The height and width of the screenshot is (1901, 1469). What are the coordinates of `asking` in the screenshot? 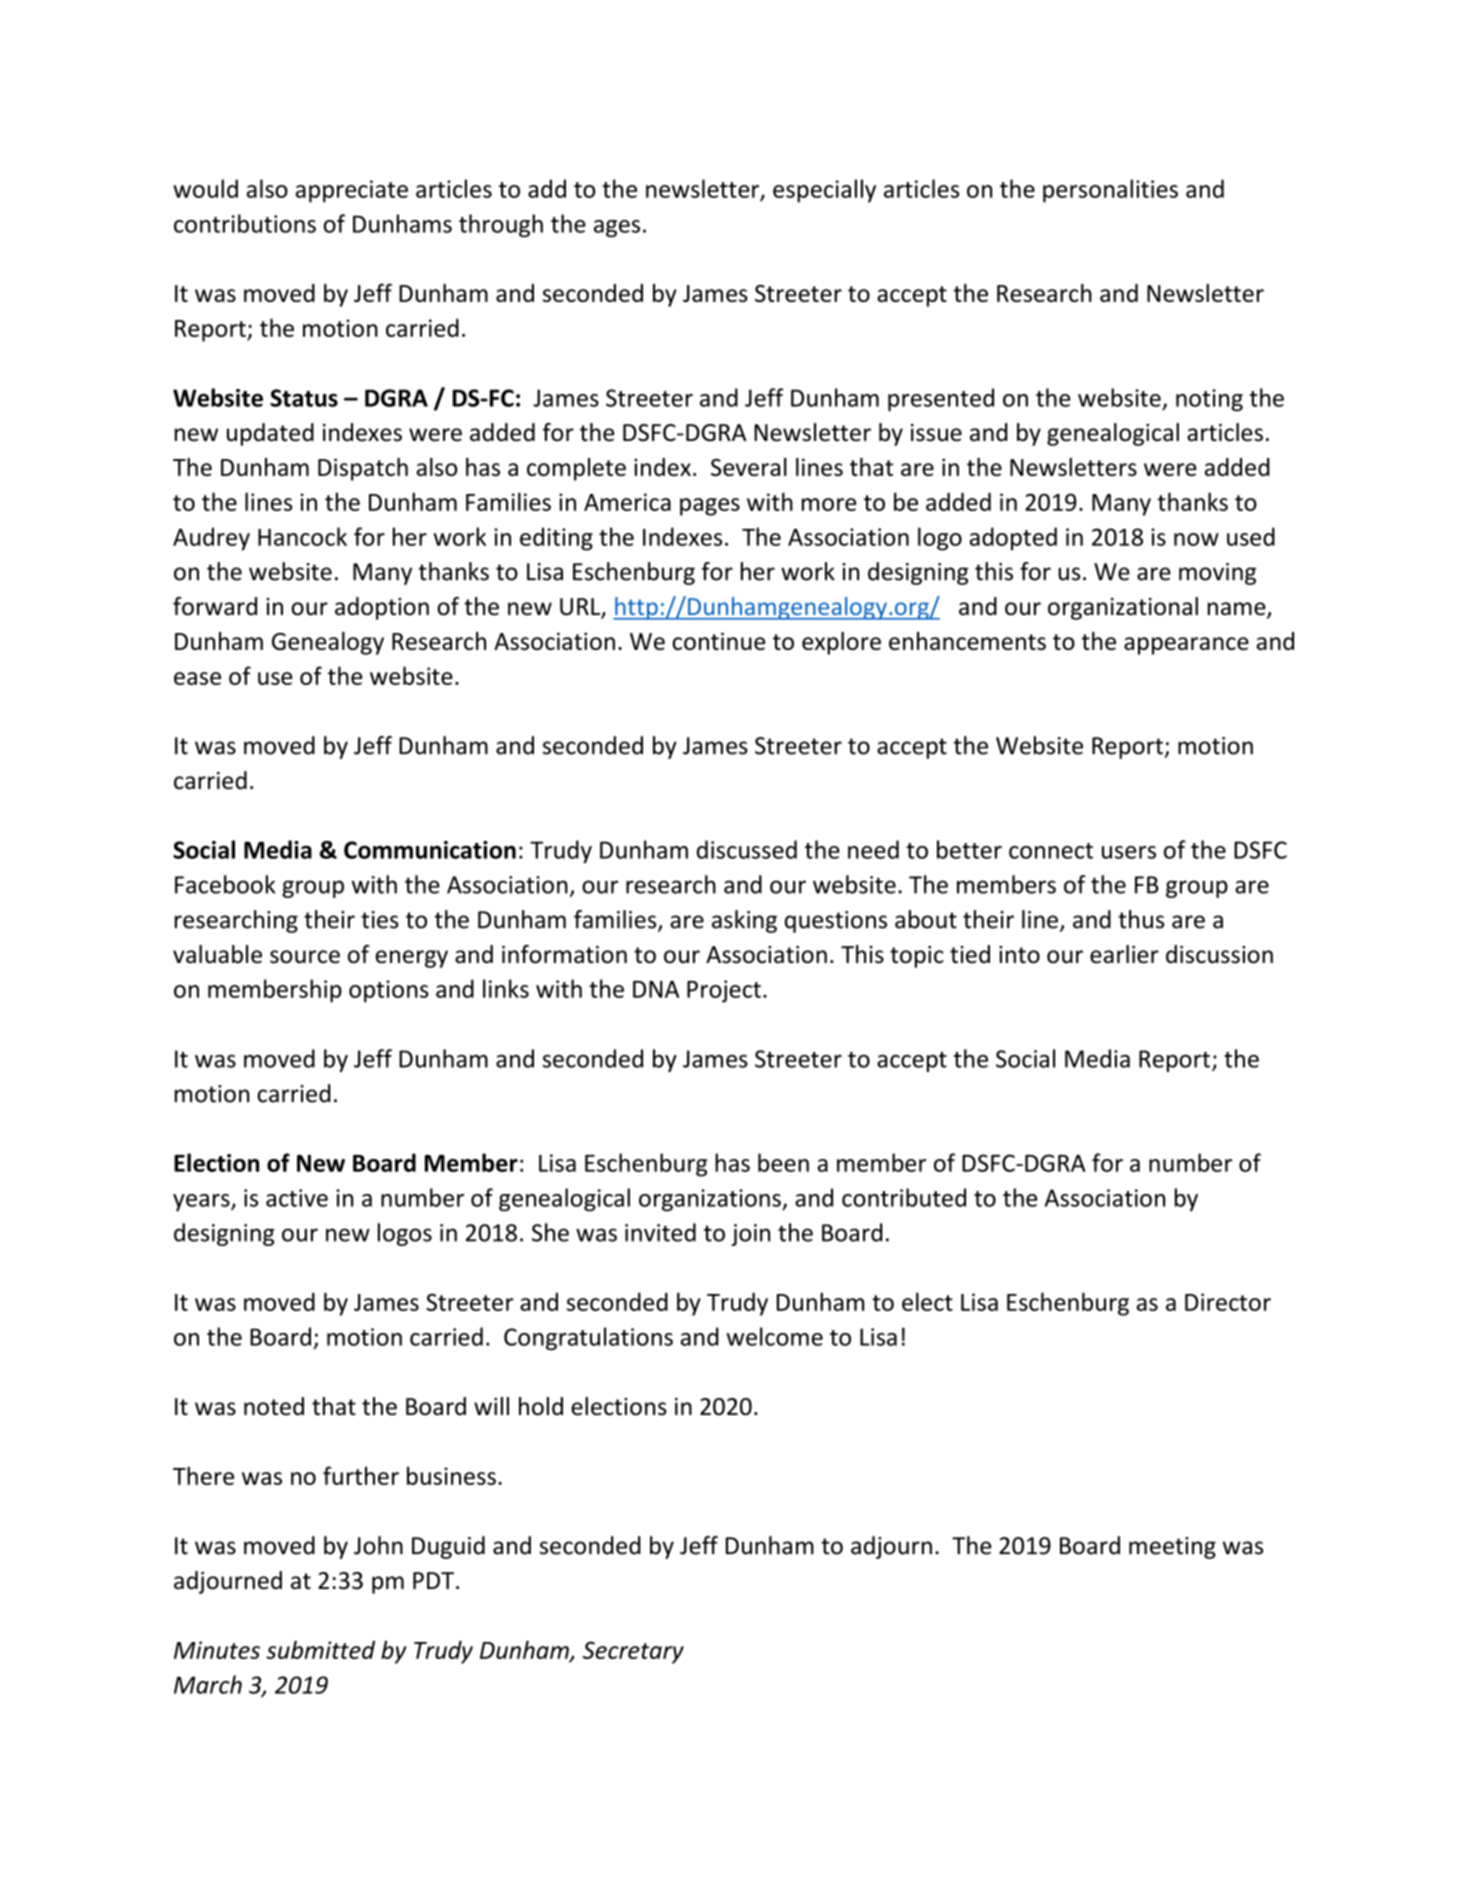 It's located at (744, 921).
